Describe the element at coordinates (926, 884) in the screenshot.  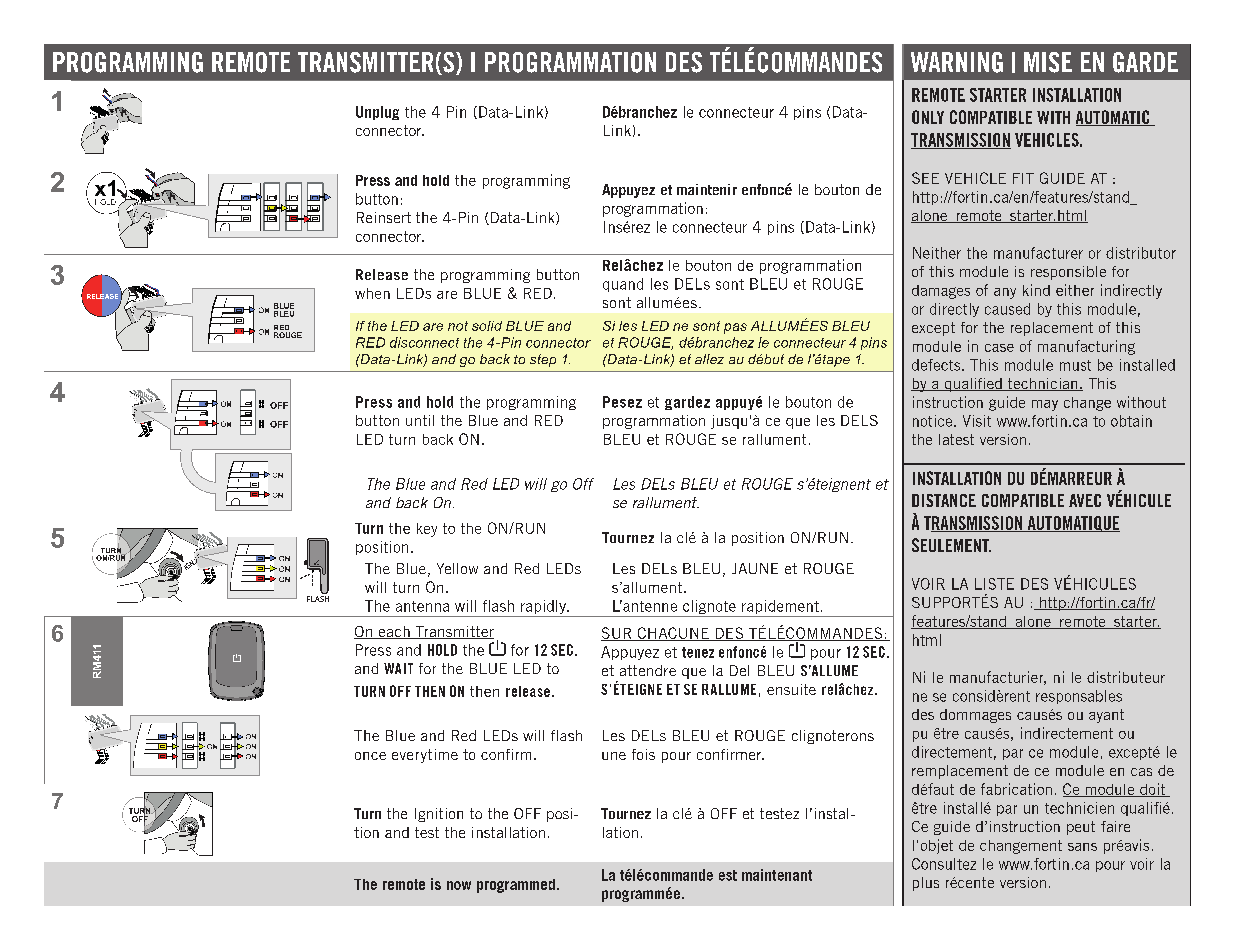
I see `plus` at that location.
